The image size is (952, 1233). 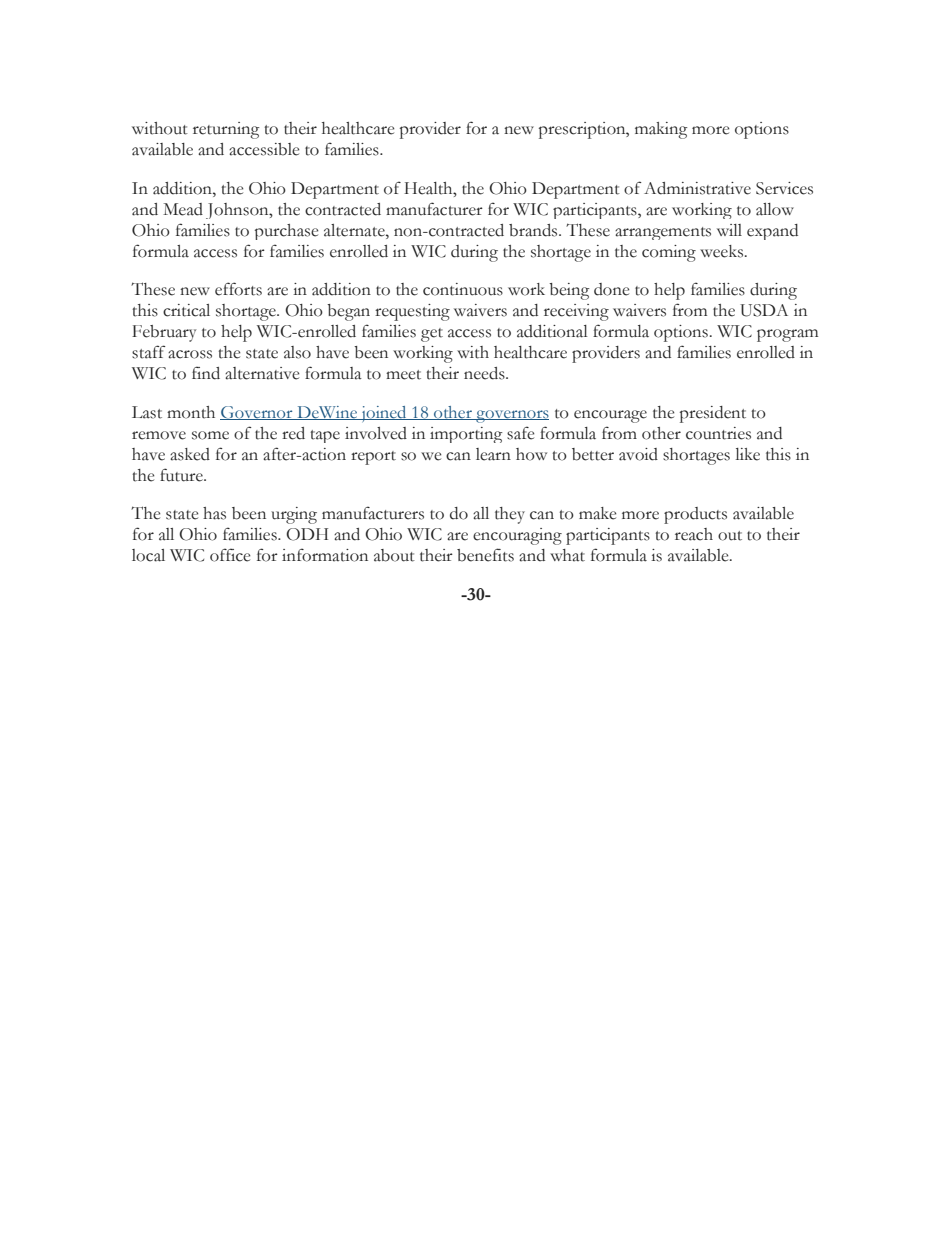 I want to click on returning, so click(x=226, y=130).
